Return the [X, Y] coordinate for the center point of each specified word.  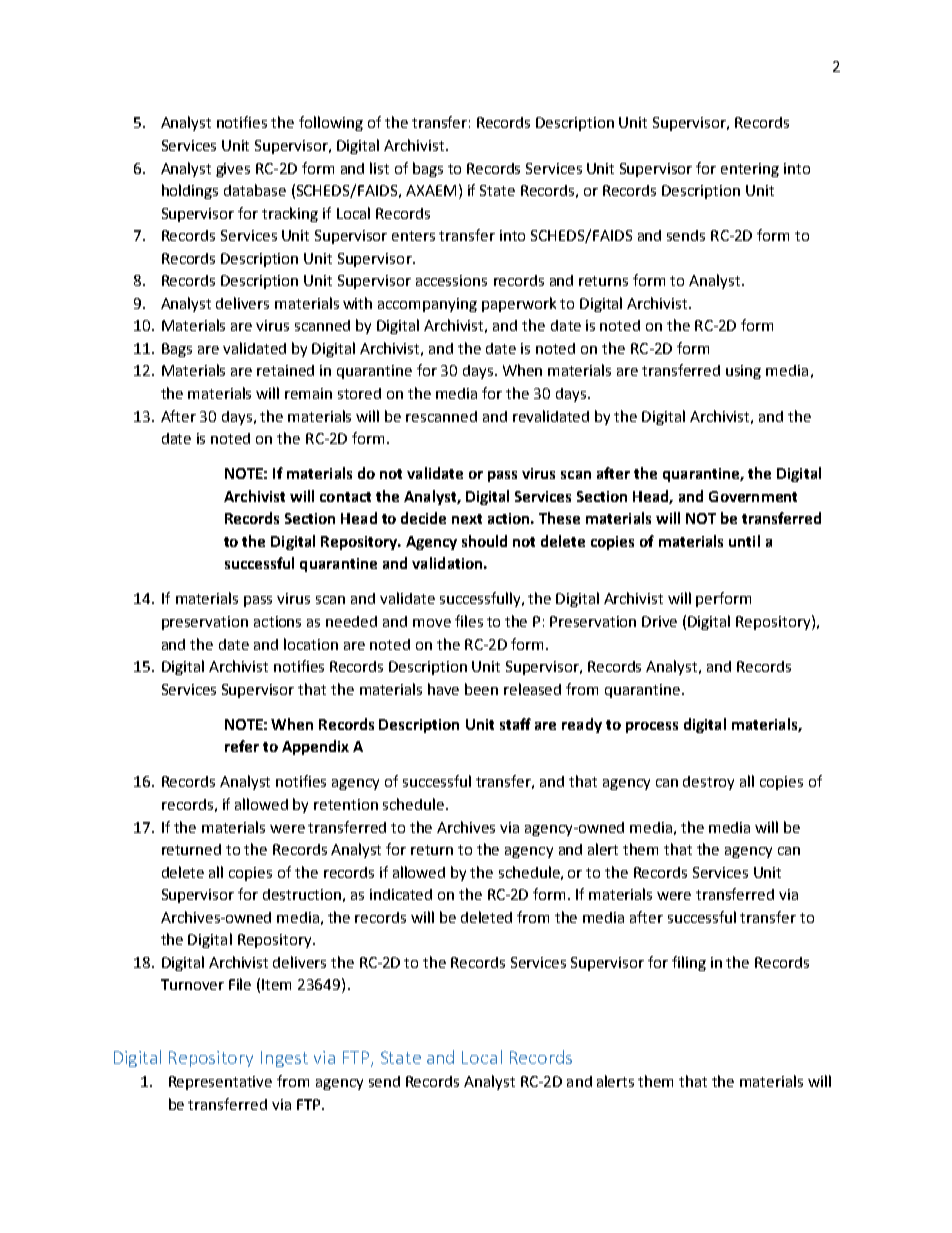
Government [753, 496]
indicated [401, 894]
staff [515, 724]
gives [233, 170]
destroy [708, 783]
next [467, 519]
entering [750, 170]
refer [242, 746]
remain [308, 393]
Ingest [284, 1059]
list [379, 168]
